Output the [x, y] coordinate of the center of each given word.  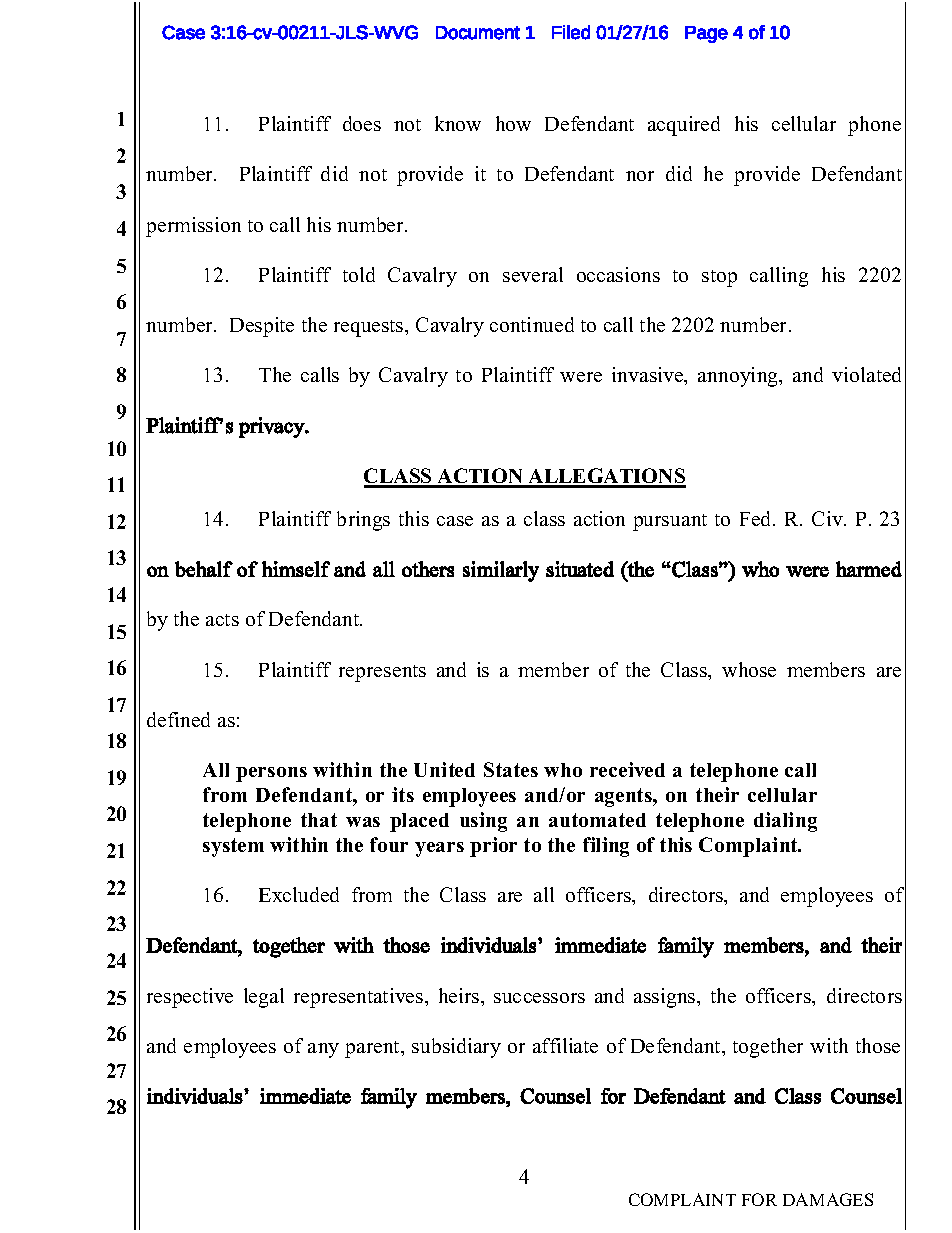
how [513, 123]
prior [493, 847]
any [323, 1050]
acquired [684, 126]
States [511, 769]
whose [749, 669]
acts [222, 620]
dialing [785, 822]
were [581, 377]
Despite [262, 327]
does [362, 123]
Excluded [299, 894]
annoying [739, 377]
